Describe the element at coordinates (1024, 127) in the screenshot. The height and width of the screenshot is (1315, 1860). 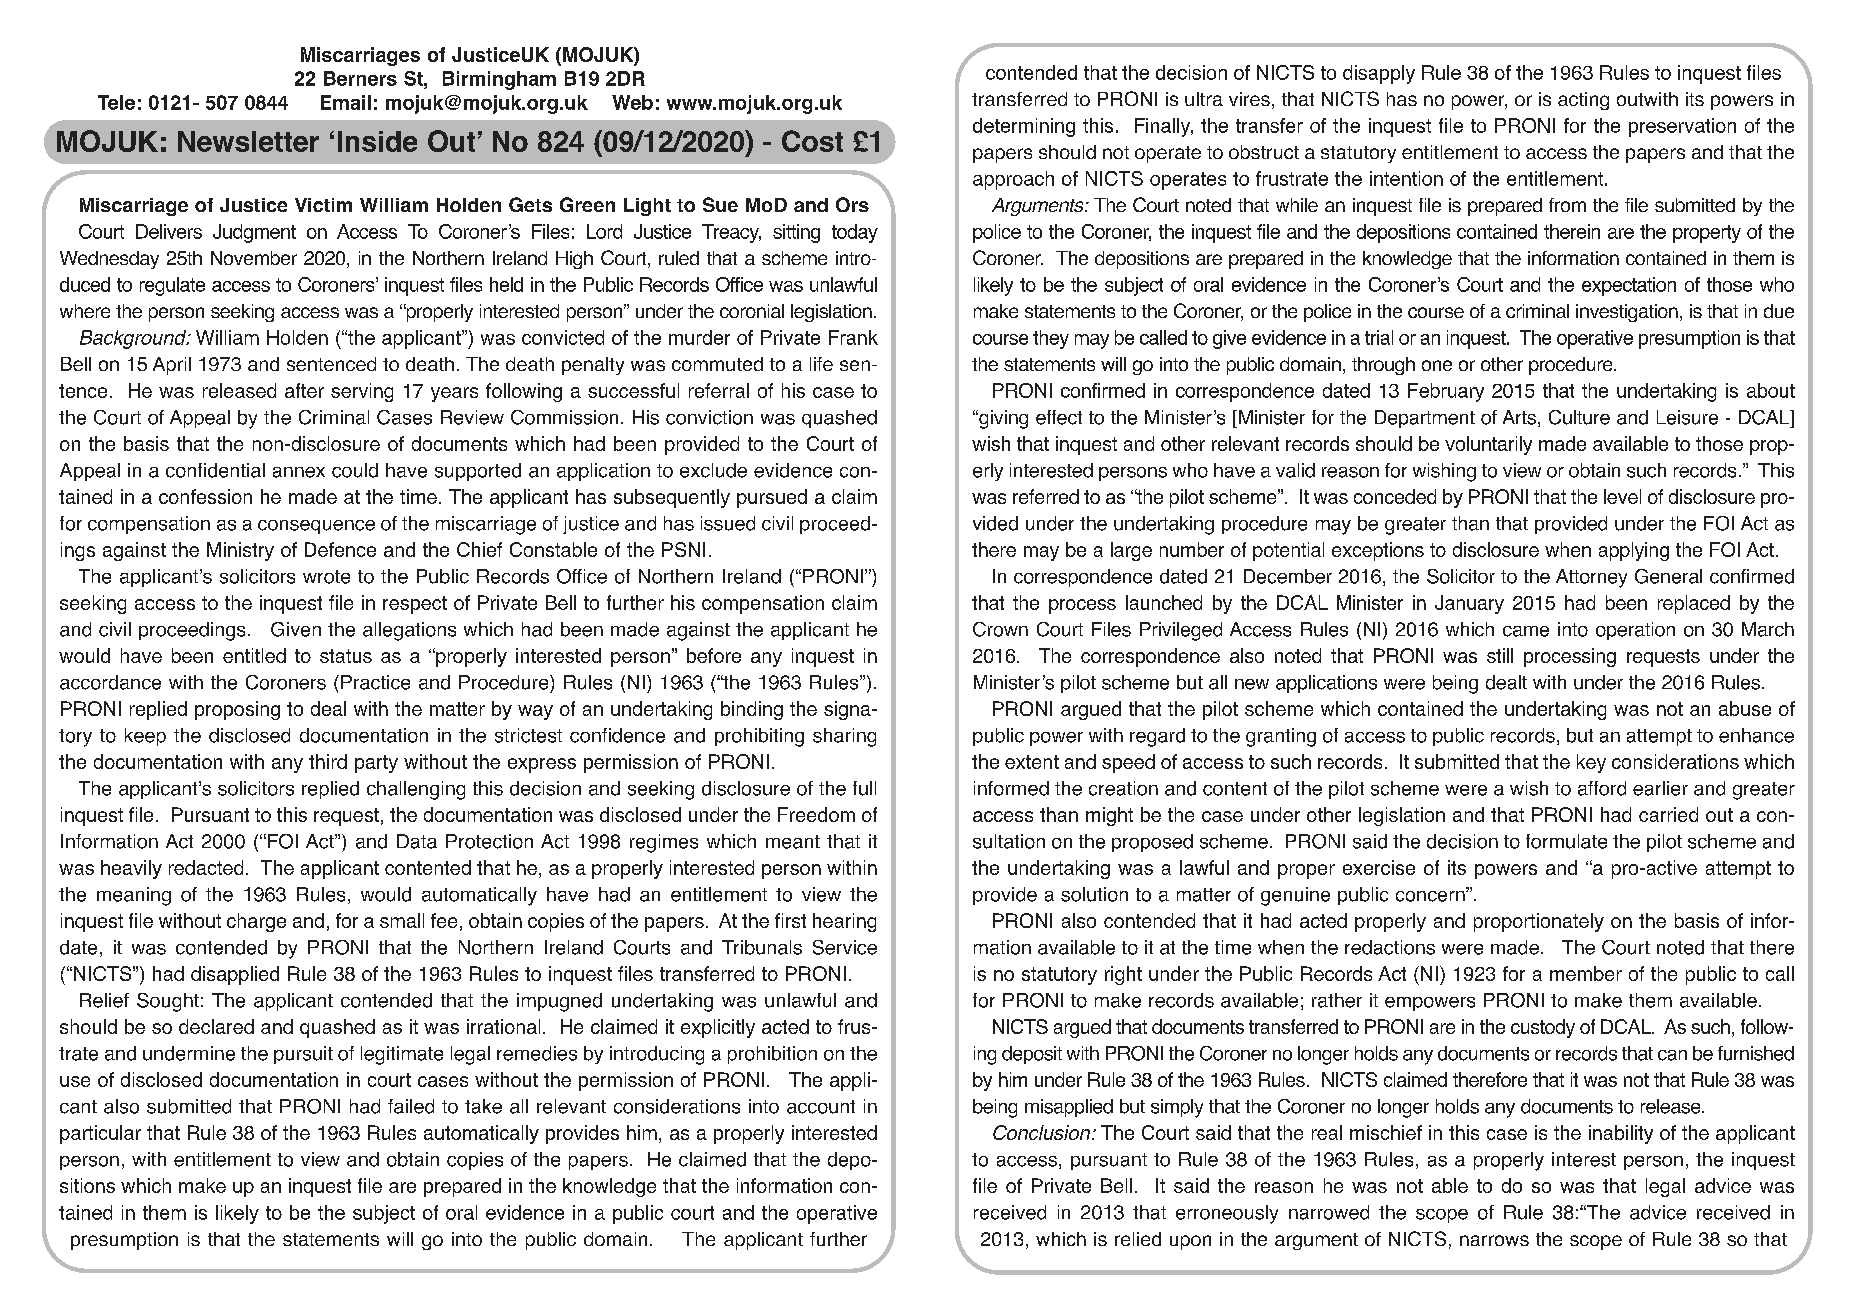
I see `determining` at that location.
